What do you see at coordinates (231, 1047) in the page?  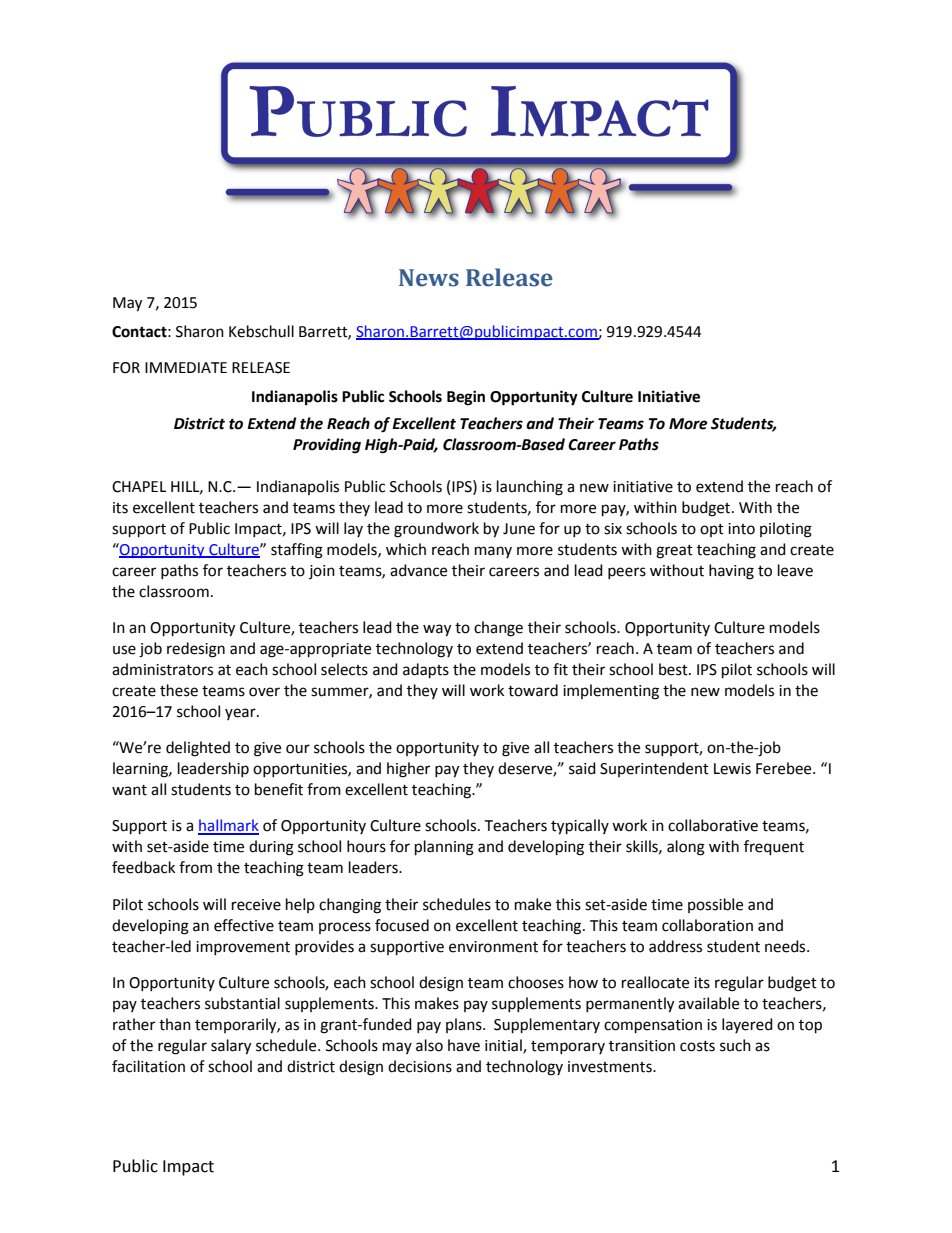 I see `salary` at bounding box center [231, 1047].
